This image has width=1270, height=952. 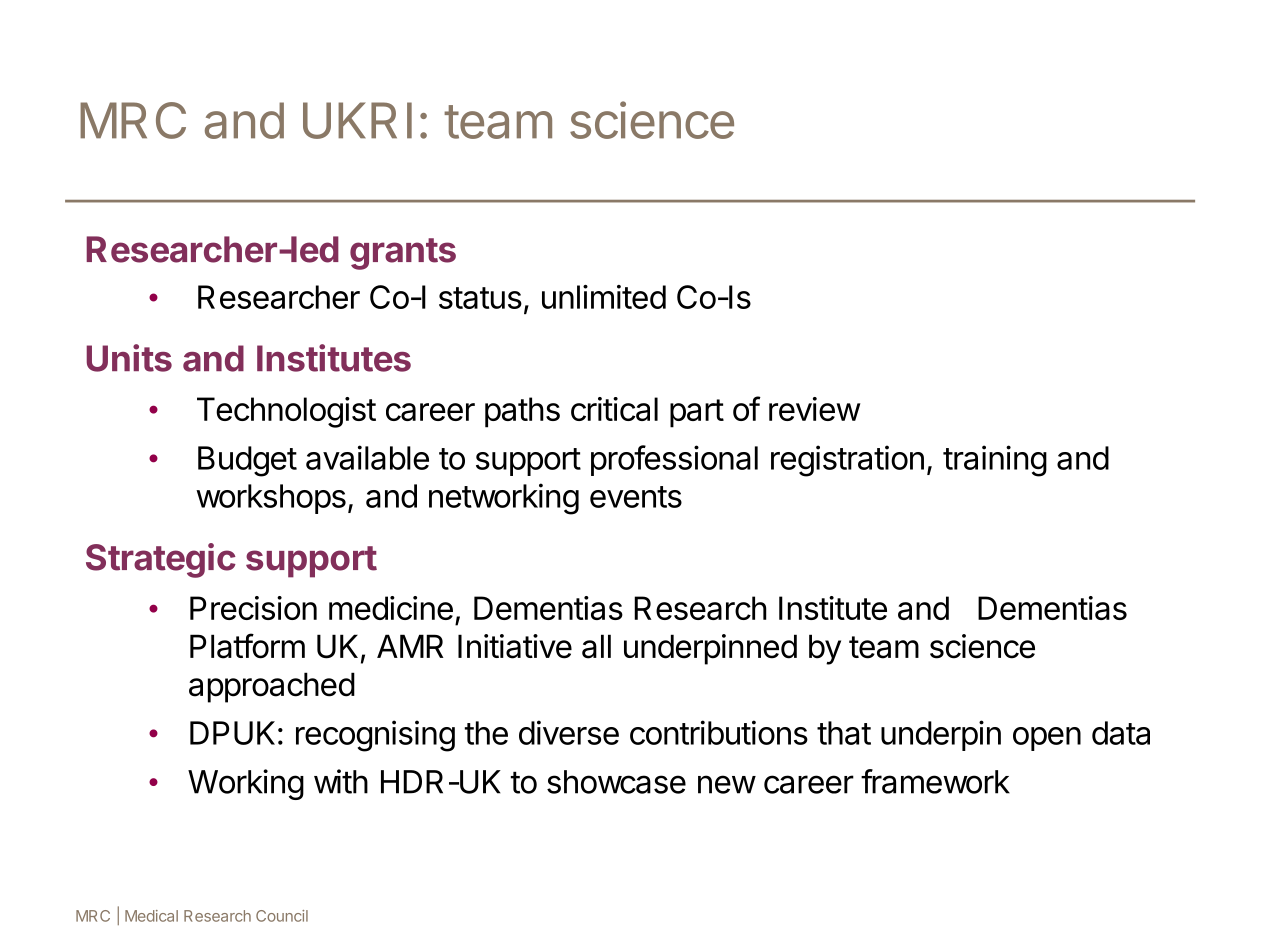 What do you see at coordinates (814, 409) in the image?
I see `review` at bounding box center [814, 409].
